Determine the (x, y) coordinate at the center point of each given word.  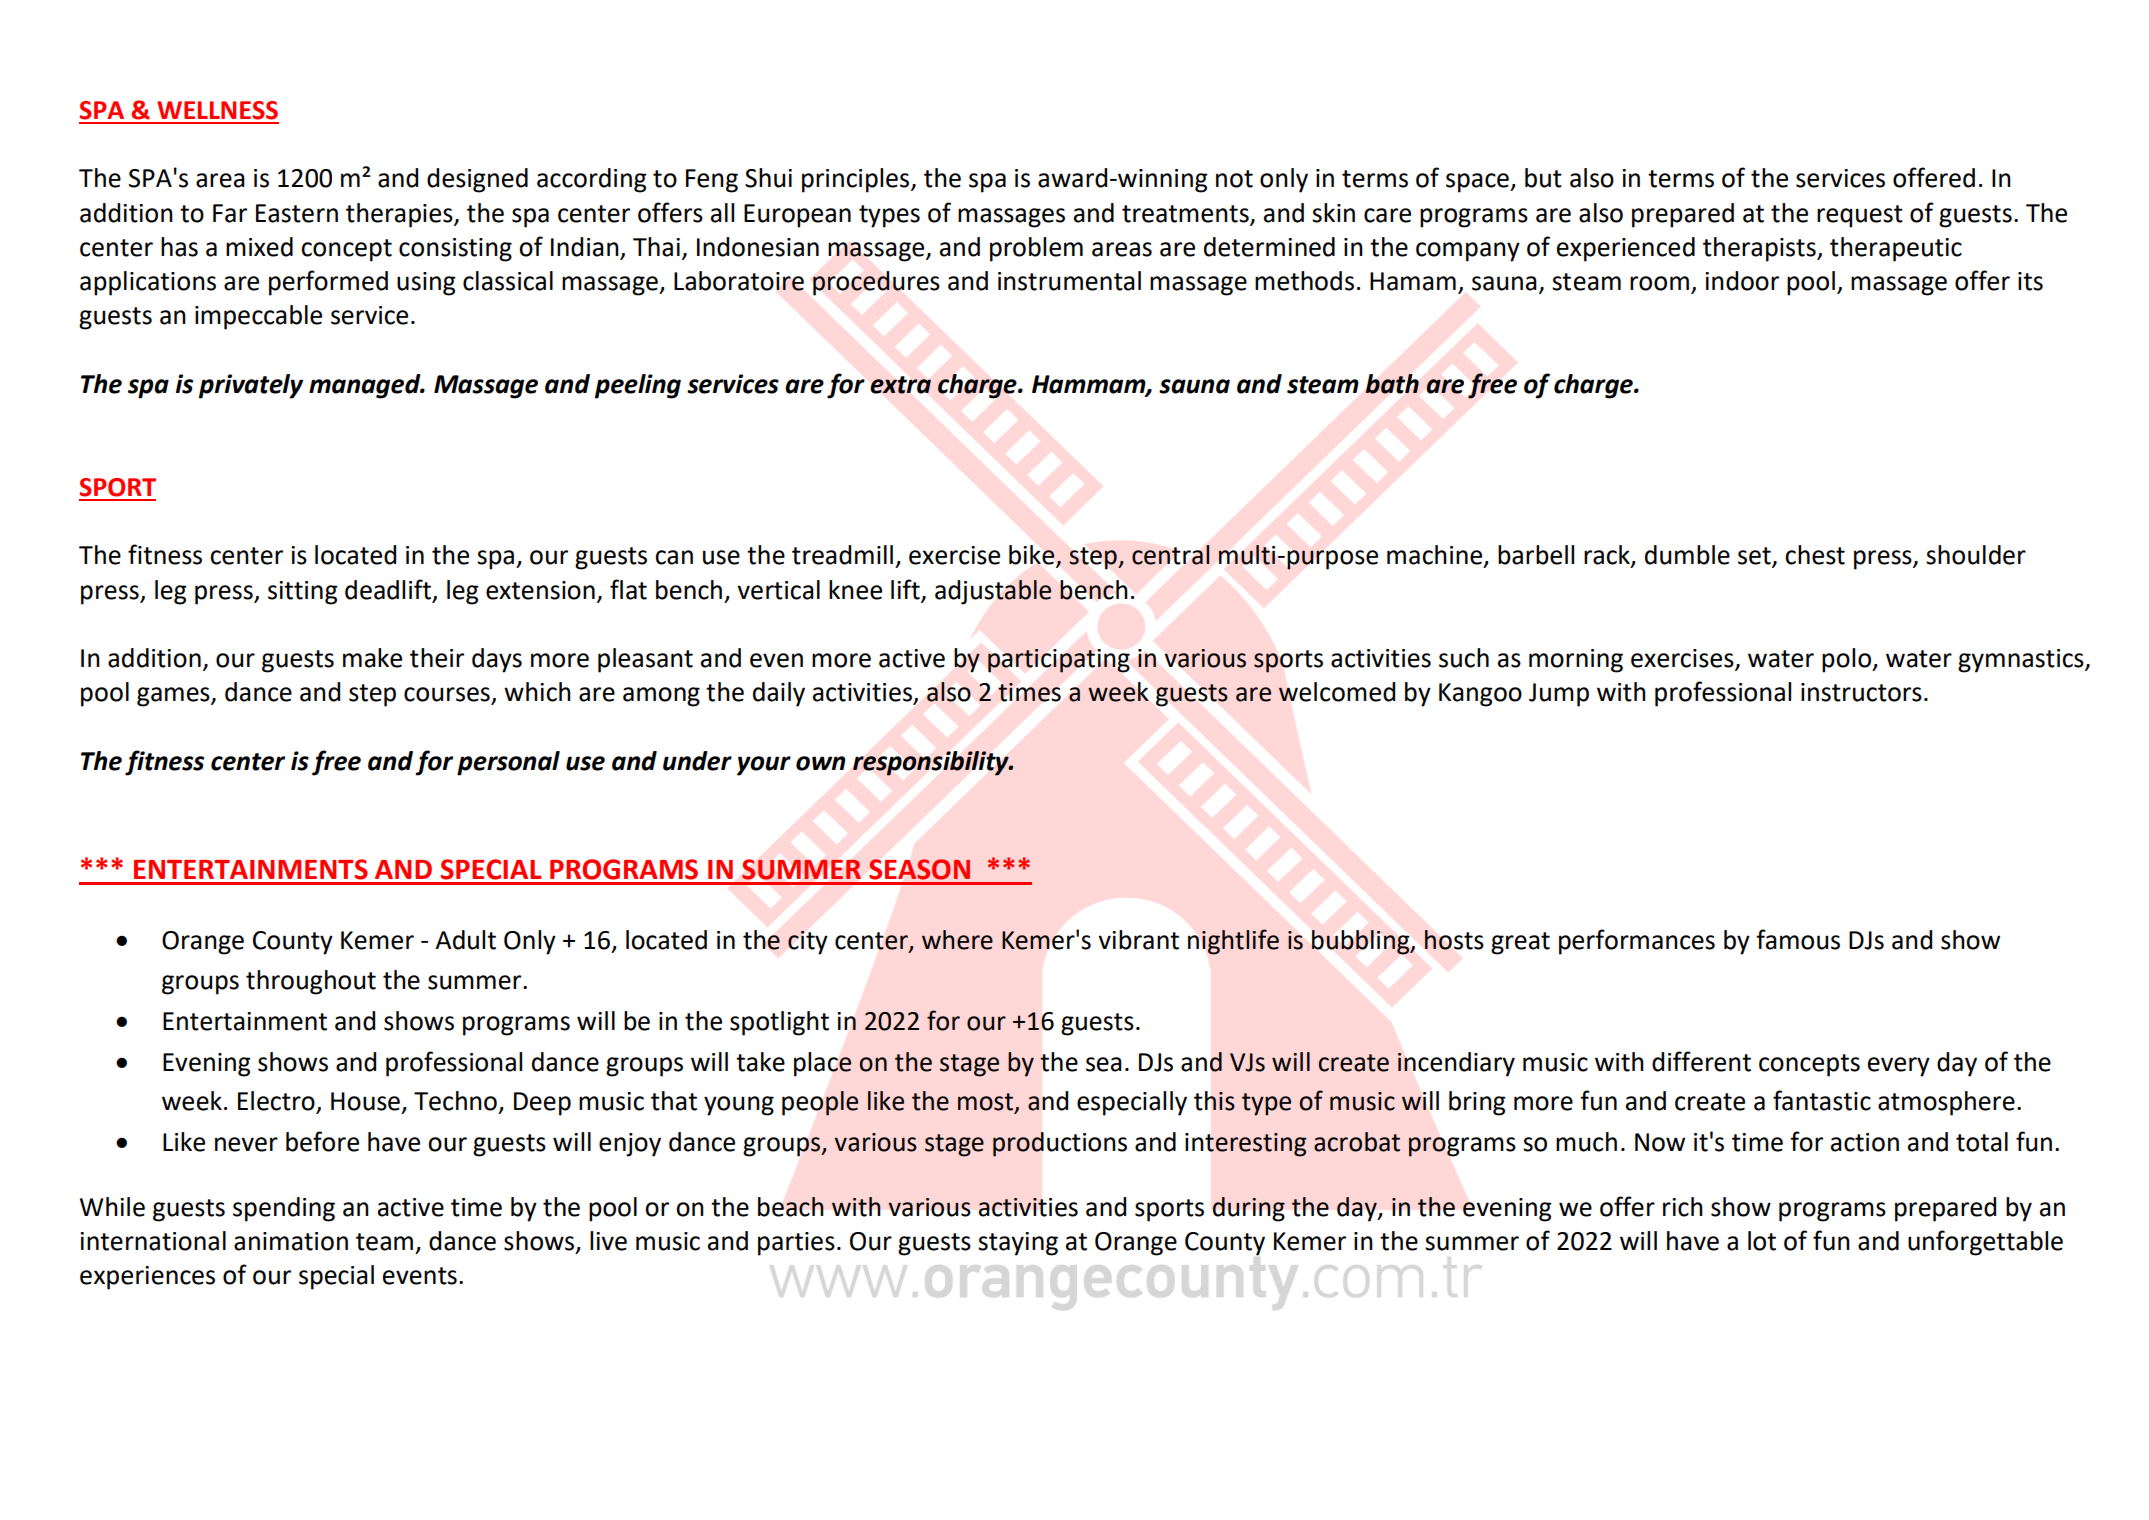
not (1234, 179)
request (1860, 216)
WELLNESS (217, 110)
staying (1018, 1244)
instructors (1861, 692)
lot (1762, 1241)
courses (448, 695)
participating (1059, 661)
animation (291, 1241)
